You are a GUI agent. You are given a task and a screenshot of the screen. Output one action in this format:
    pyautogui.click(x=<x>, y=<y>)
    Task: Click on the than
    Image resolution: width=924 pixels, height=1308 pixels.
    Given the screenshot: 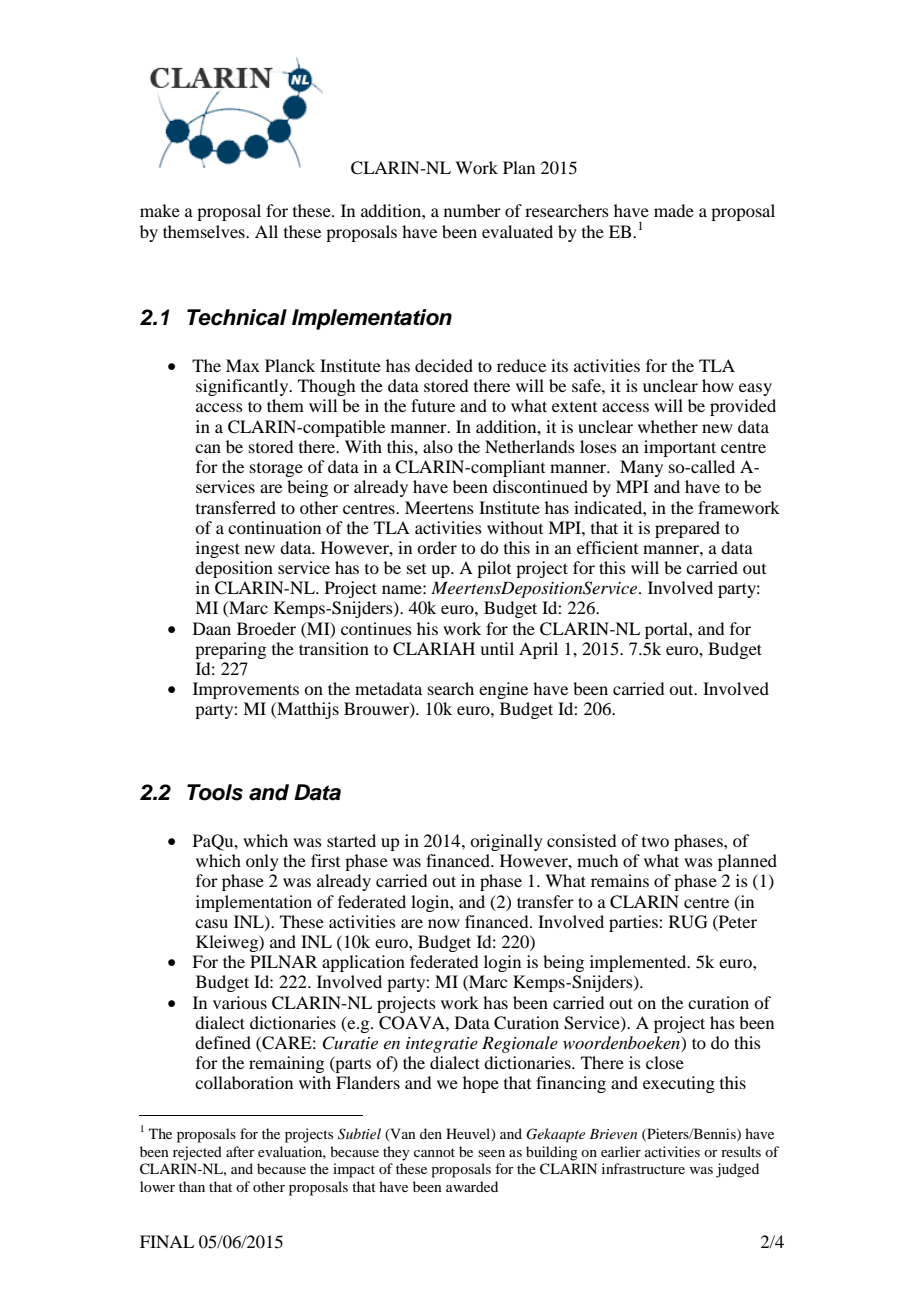 What is the action you would take?
    pyautogui.click(x=192, y=1186)
